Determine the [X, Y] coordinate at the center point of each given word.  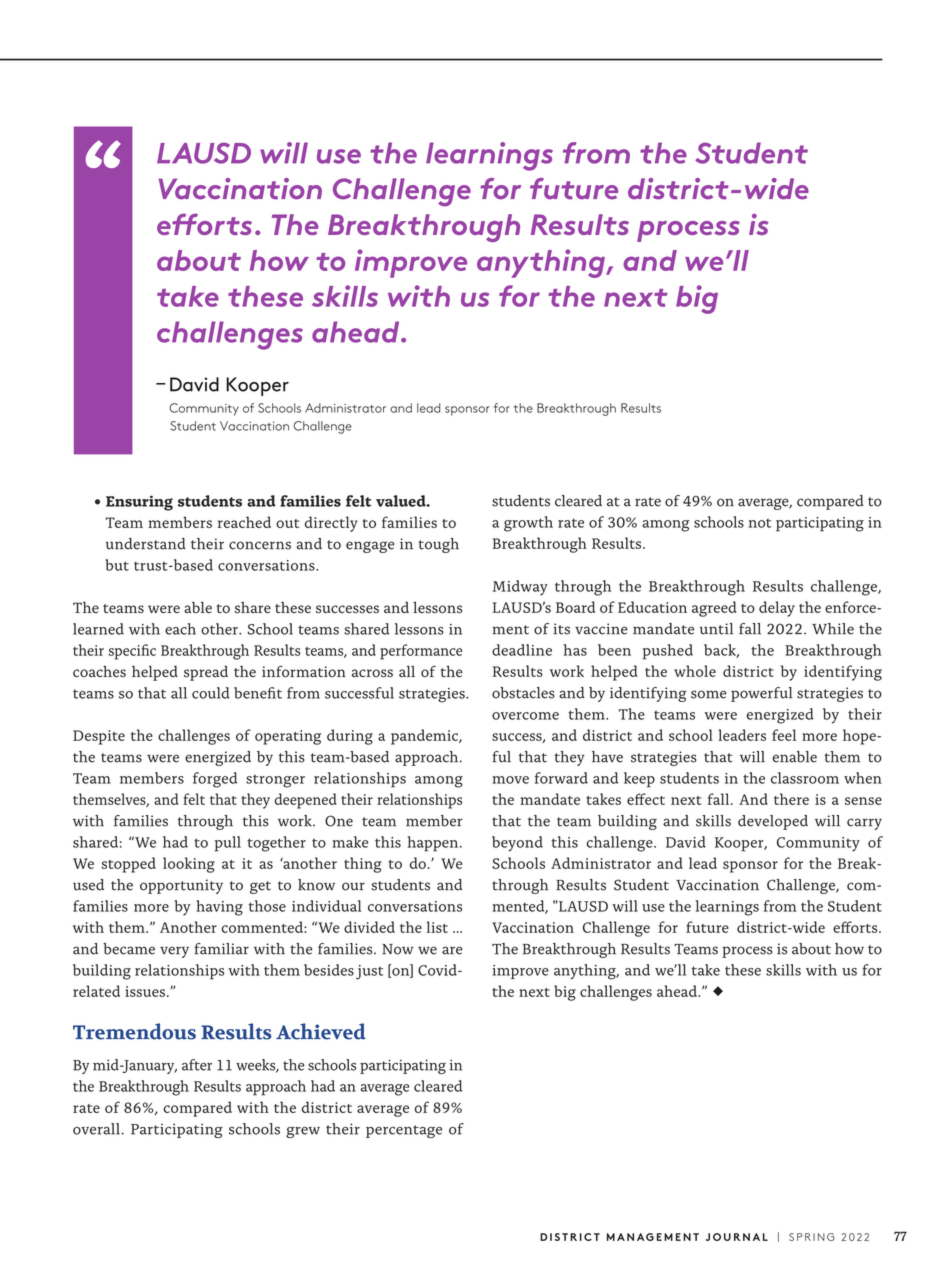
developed [773, 822]
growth [528, 524]
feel [784, 735]
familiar [221, 949]
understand [146, 544]
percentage [404, 1131]
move [510, 780]
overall [96, 1129]
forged [215, 780]
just [369, 972]
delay [777, 609]
